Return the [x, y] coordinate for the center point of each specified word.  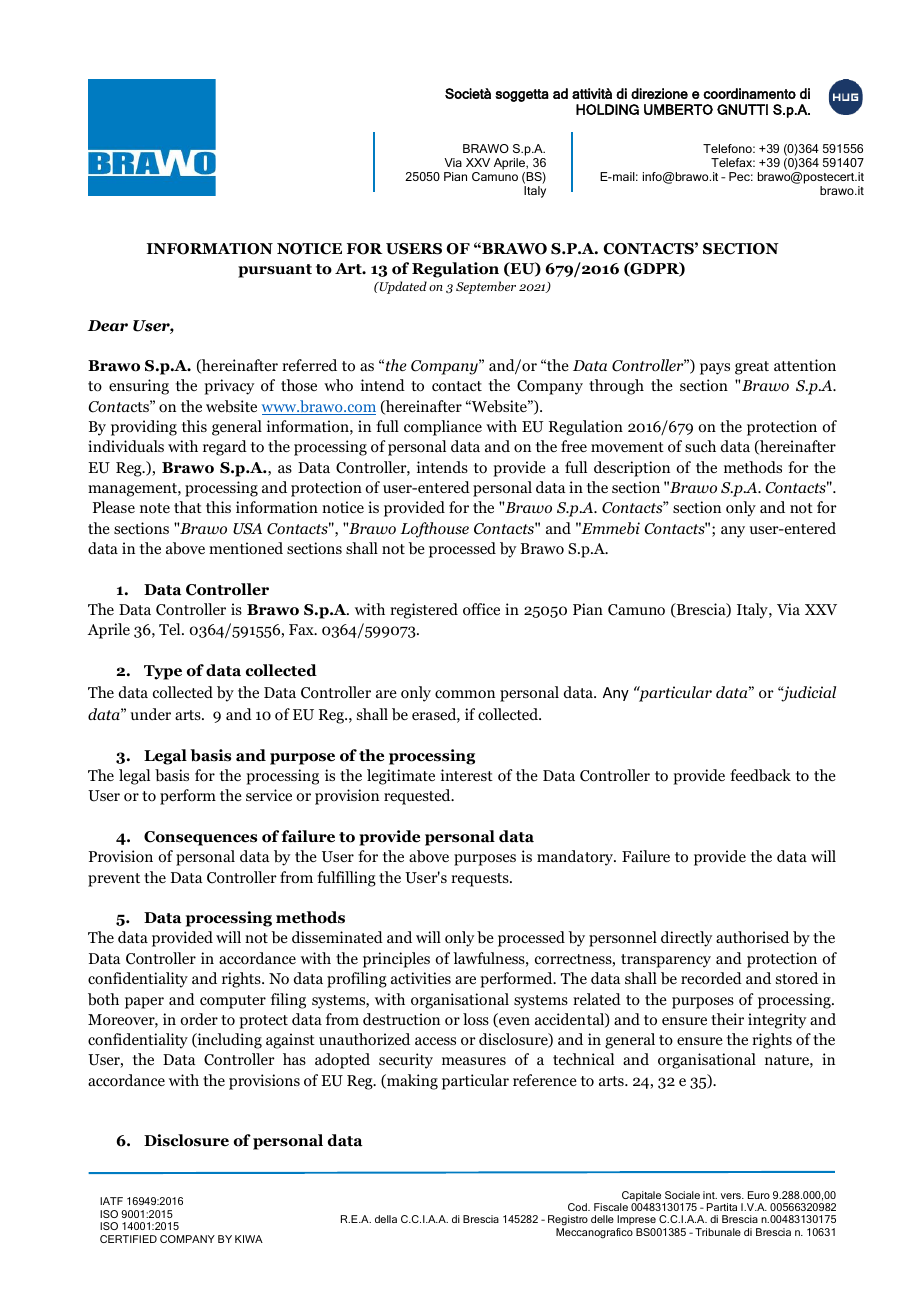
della [386, 1219]
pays [715, 369]
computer [233, 1002]
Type [163, 672]
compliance [443, 428]
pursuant [275, 271]
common [465, 694]
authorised [752, 937]
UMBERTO [678, 109]
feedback [760, 775]
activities [421, 978]
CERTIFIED [128, 1239]
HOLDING [607, 109]
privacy [229, 387]
